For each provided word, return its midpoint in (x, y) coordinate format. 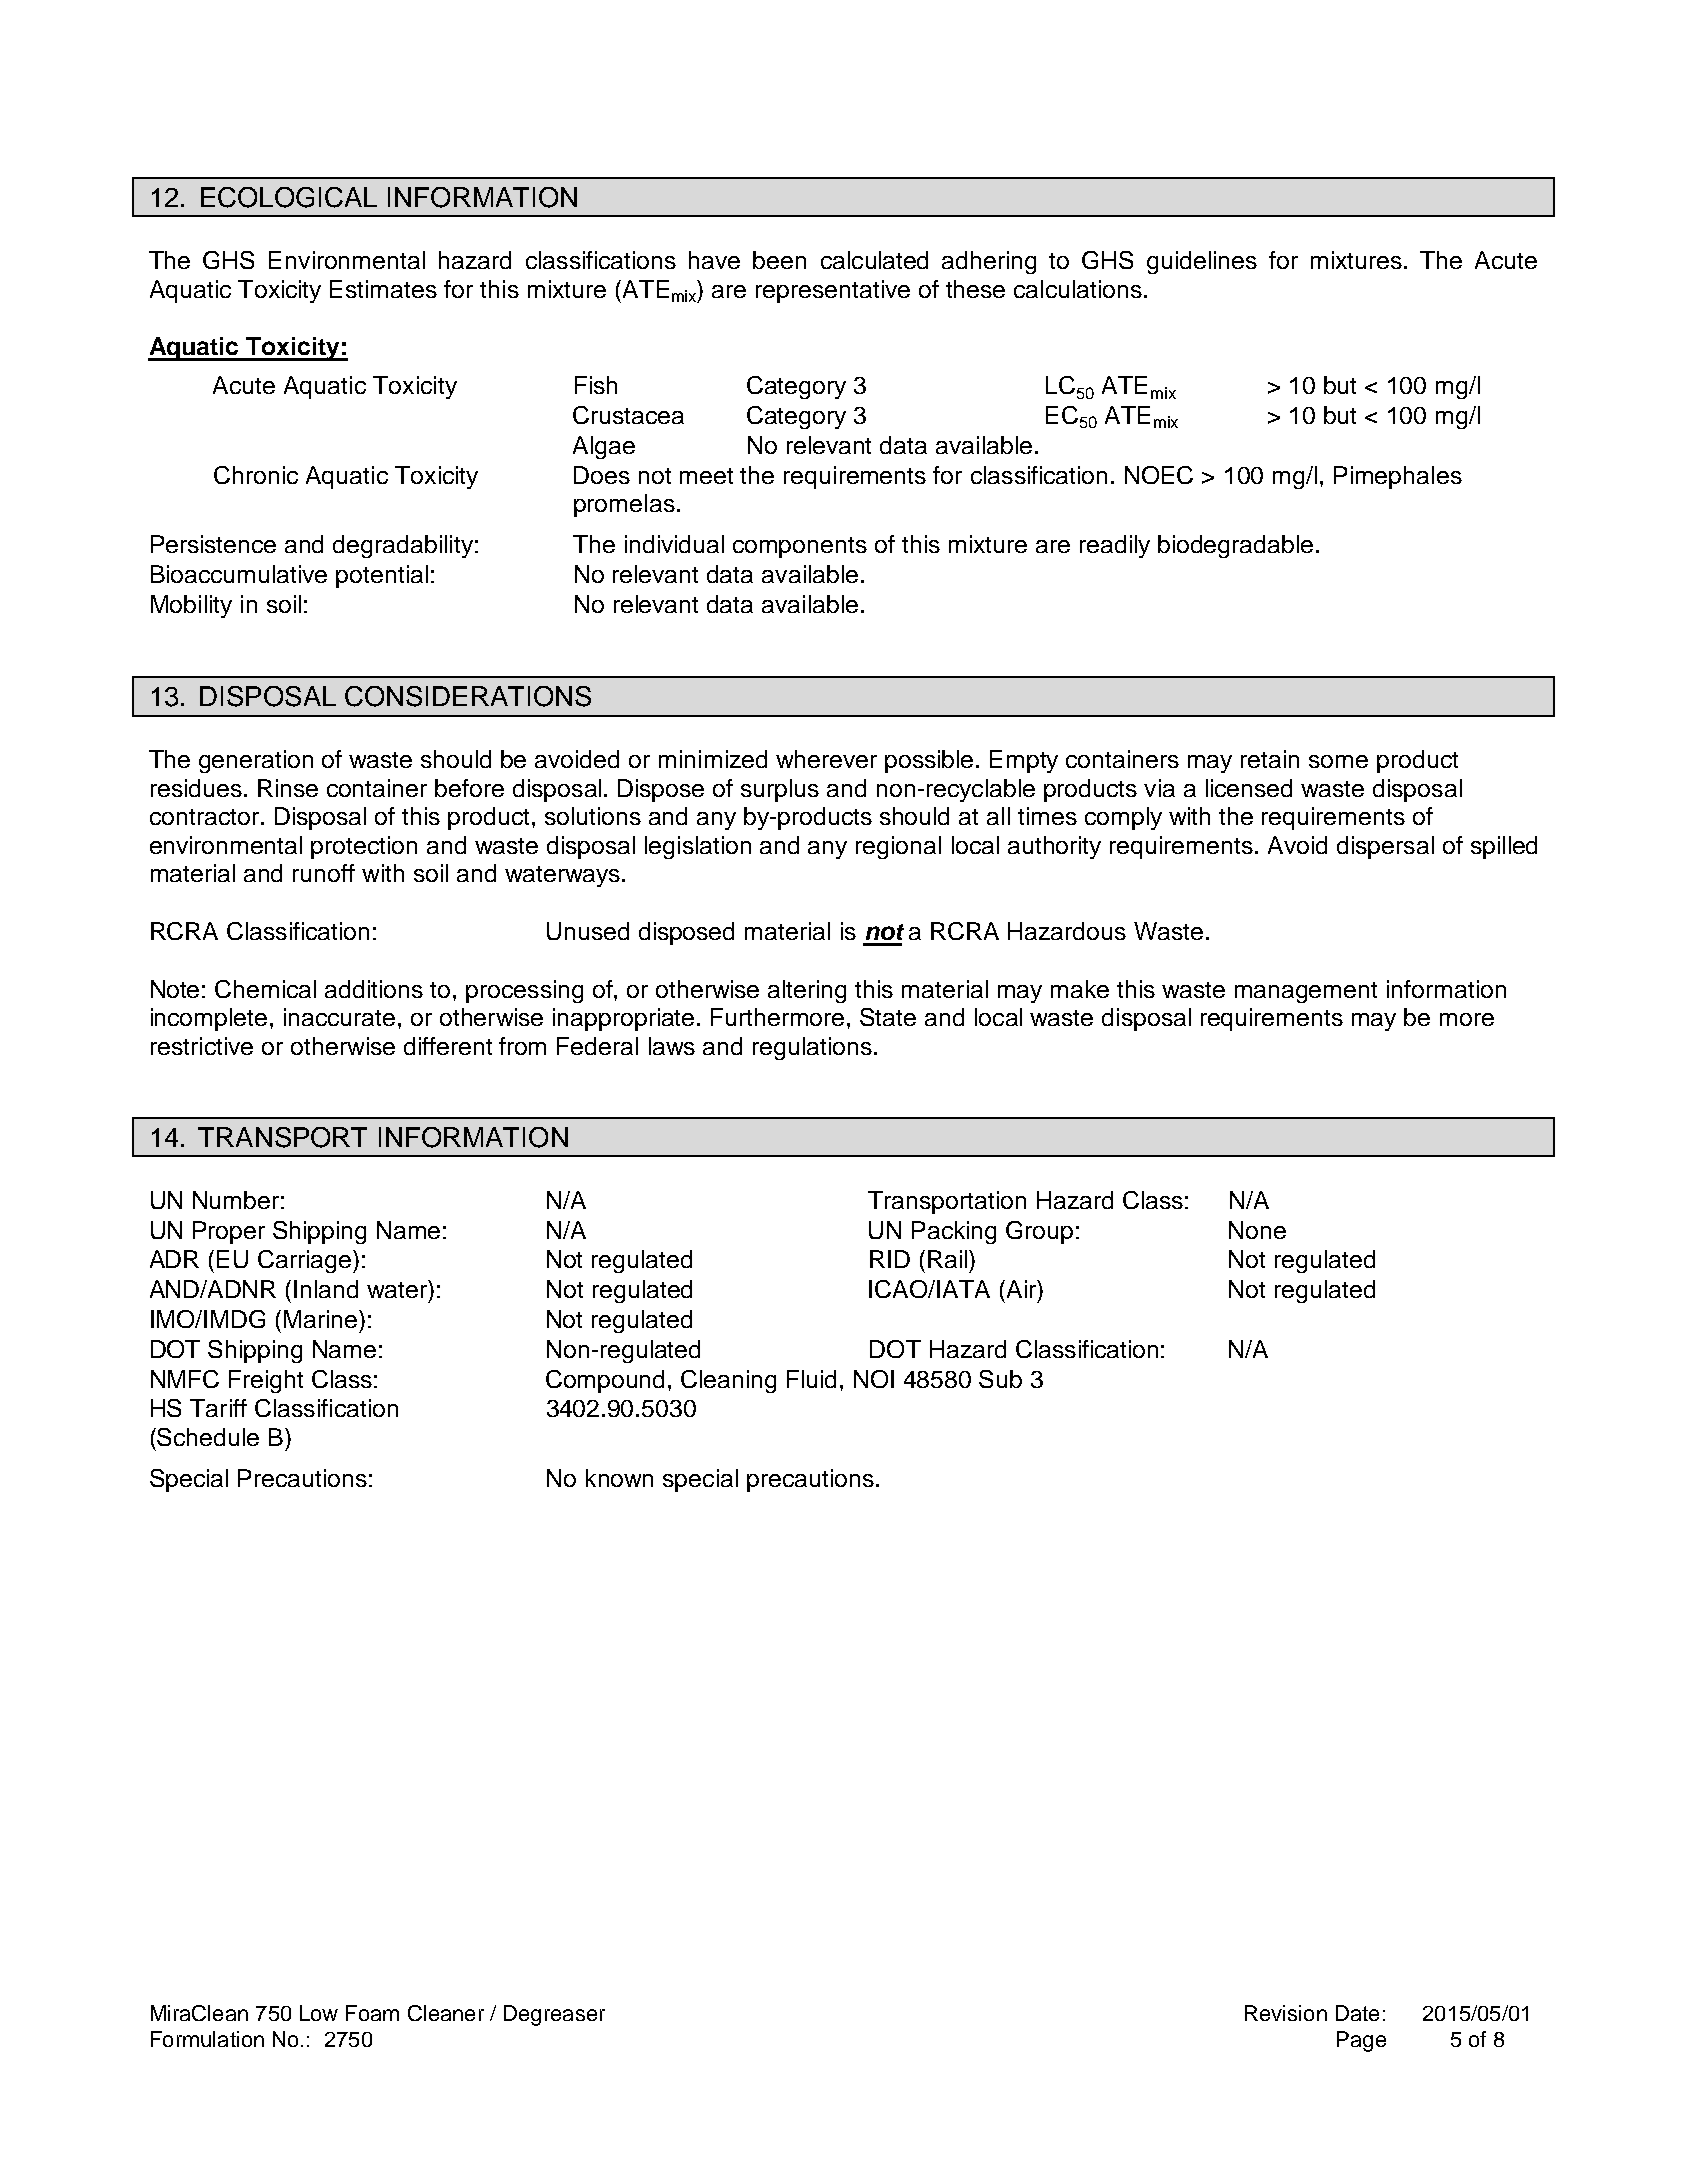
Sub (1000, 1379)
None (1257, 1230)
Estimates (383, 289)
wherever (826, 759)
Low (319, 2013)
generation (256, 761)
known (619, 1478)
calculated (874, 260)
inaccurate (339, 1017)
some (1338, 761)
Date (1357, 2013)
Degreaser (554, 2015)
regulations (812, 1048)
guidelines (1202, 262)
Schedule (208, 1437)
